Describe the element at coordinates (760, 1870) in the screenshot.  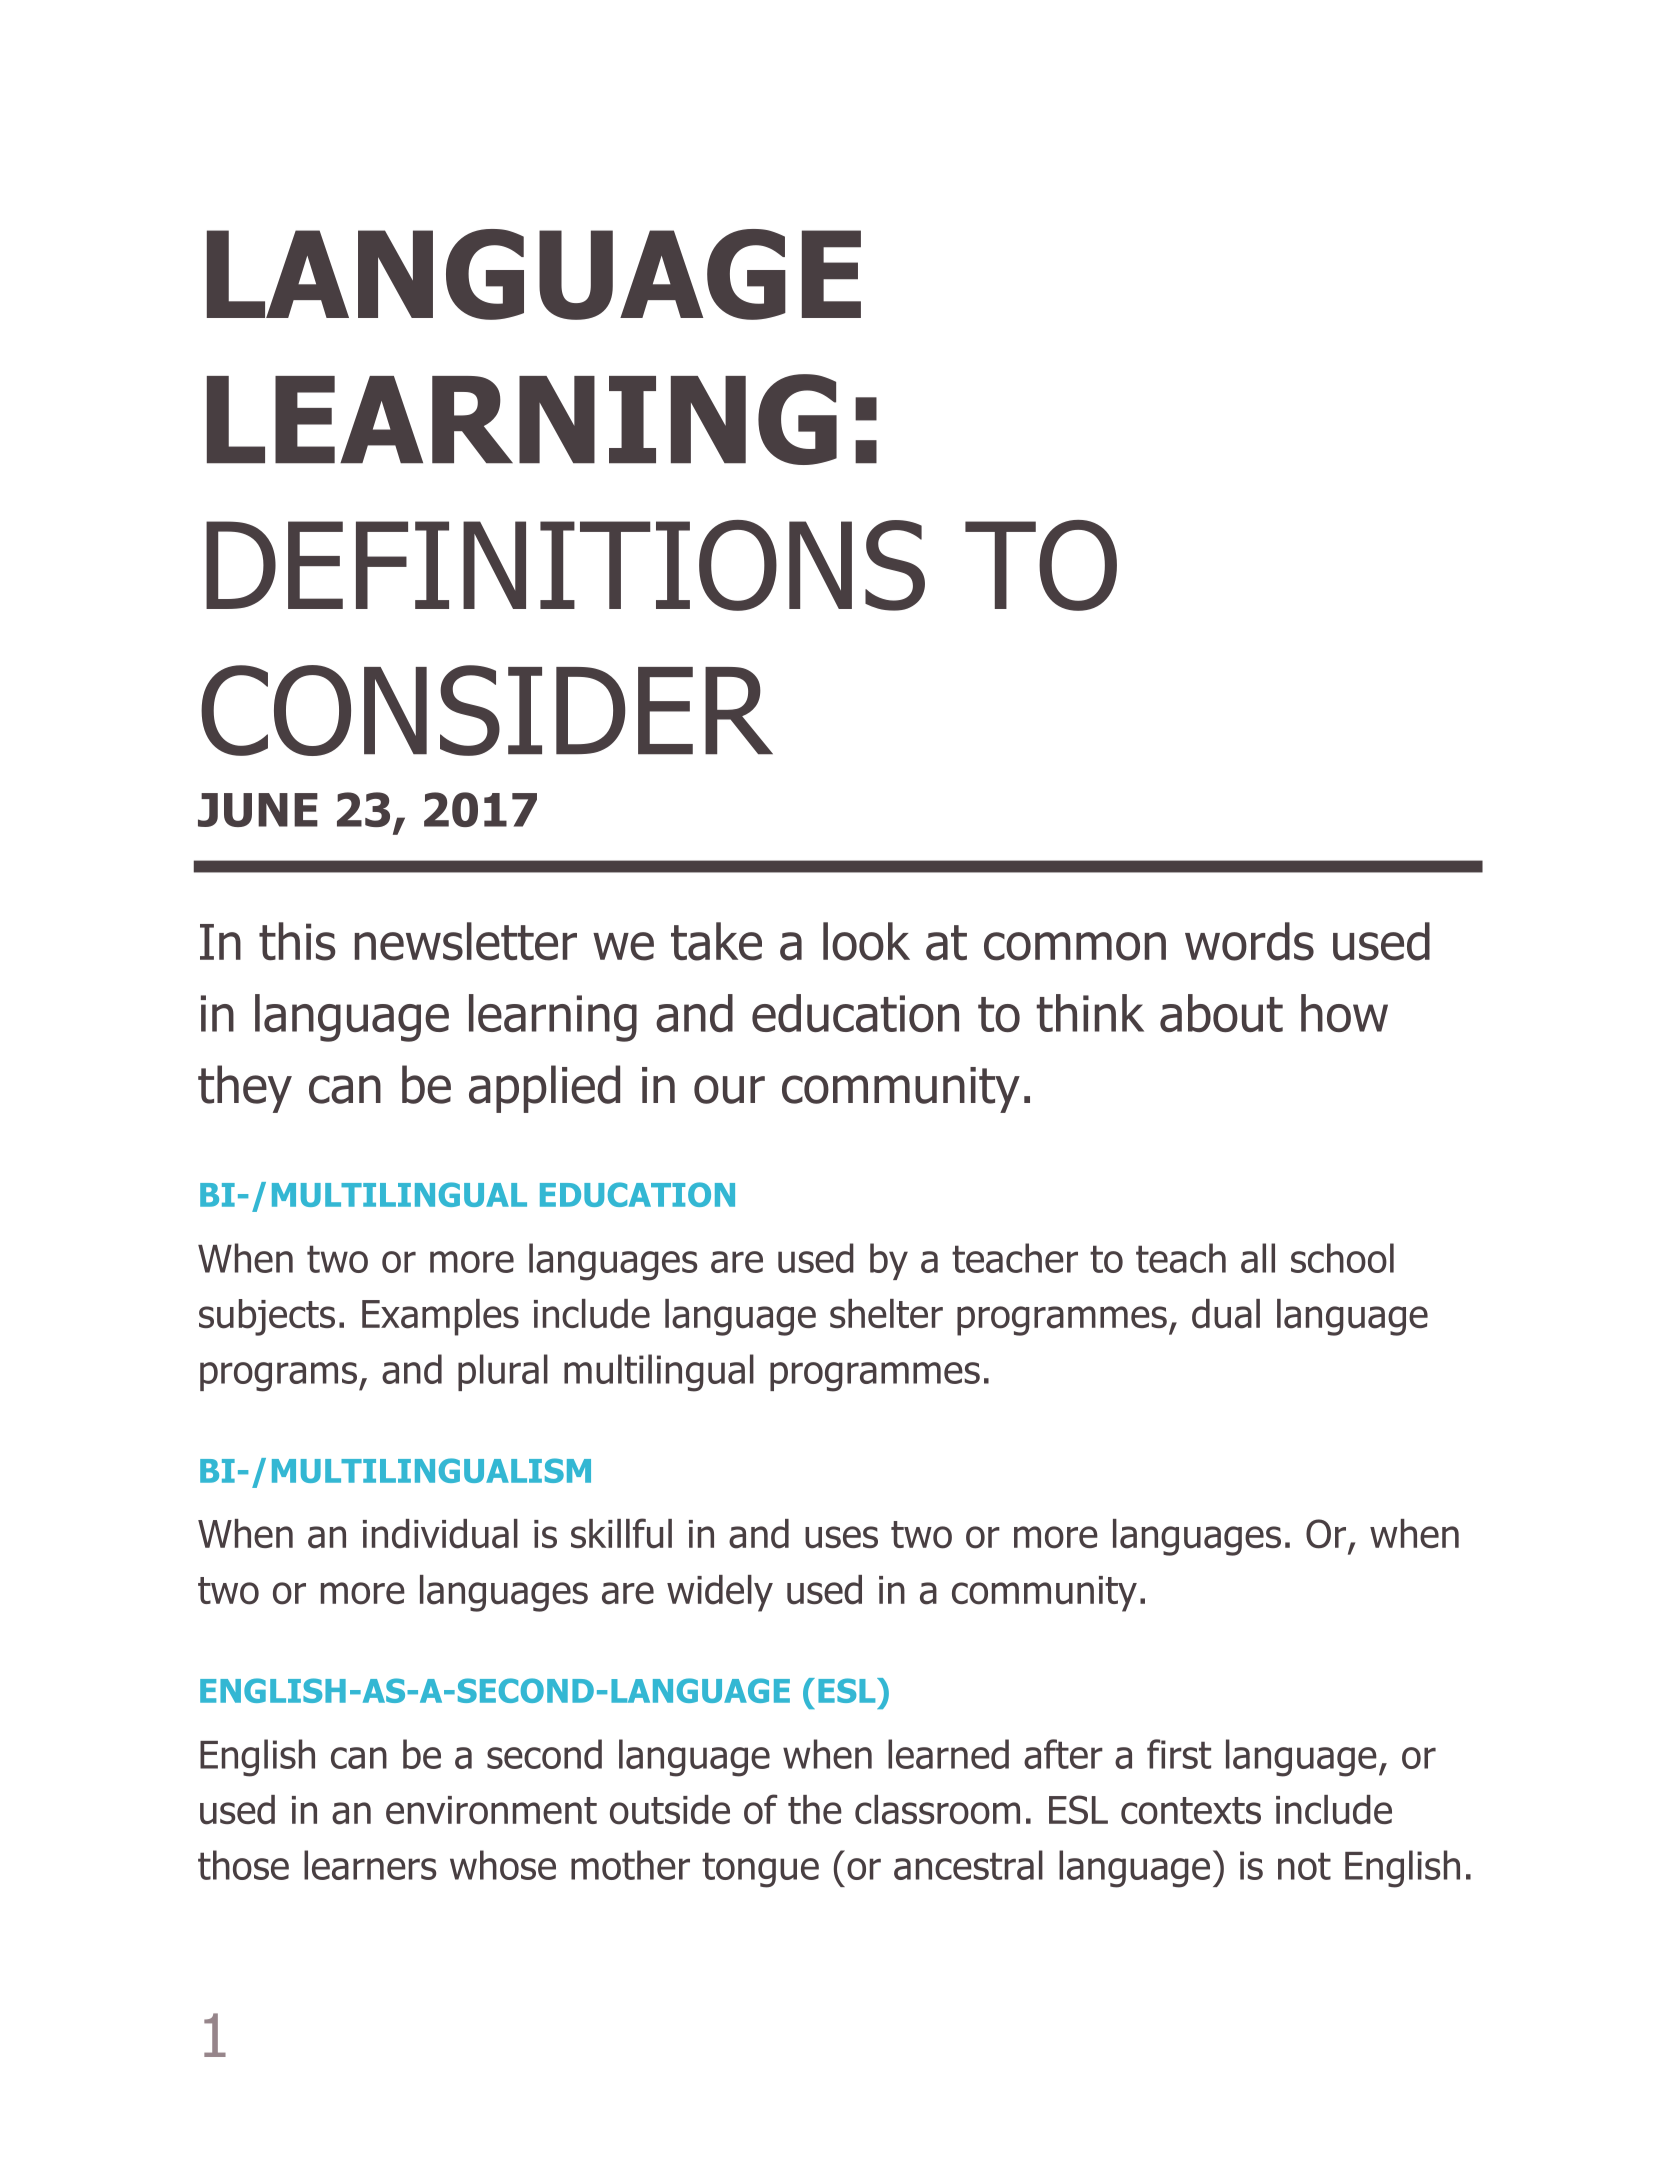
I see `tongue` at that location.
